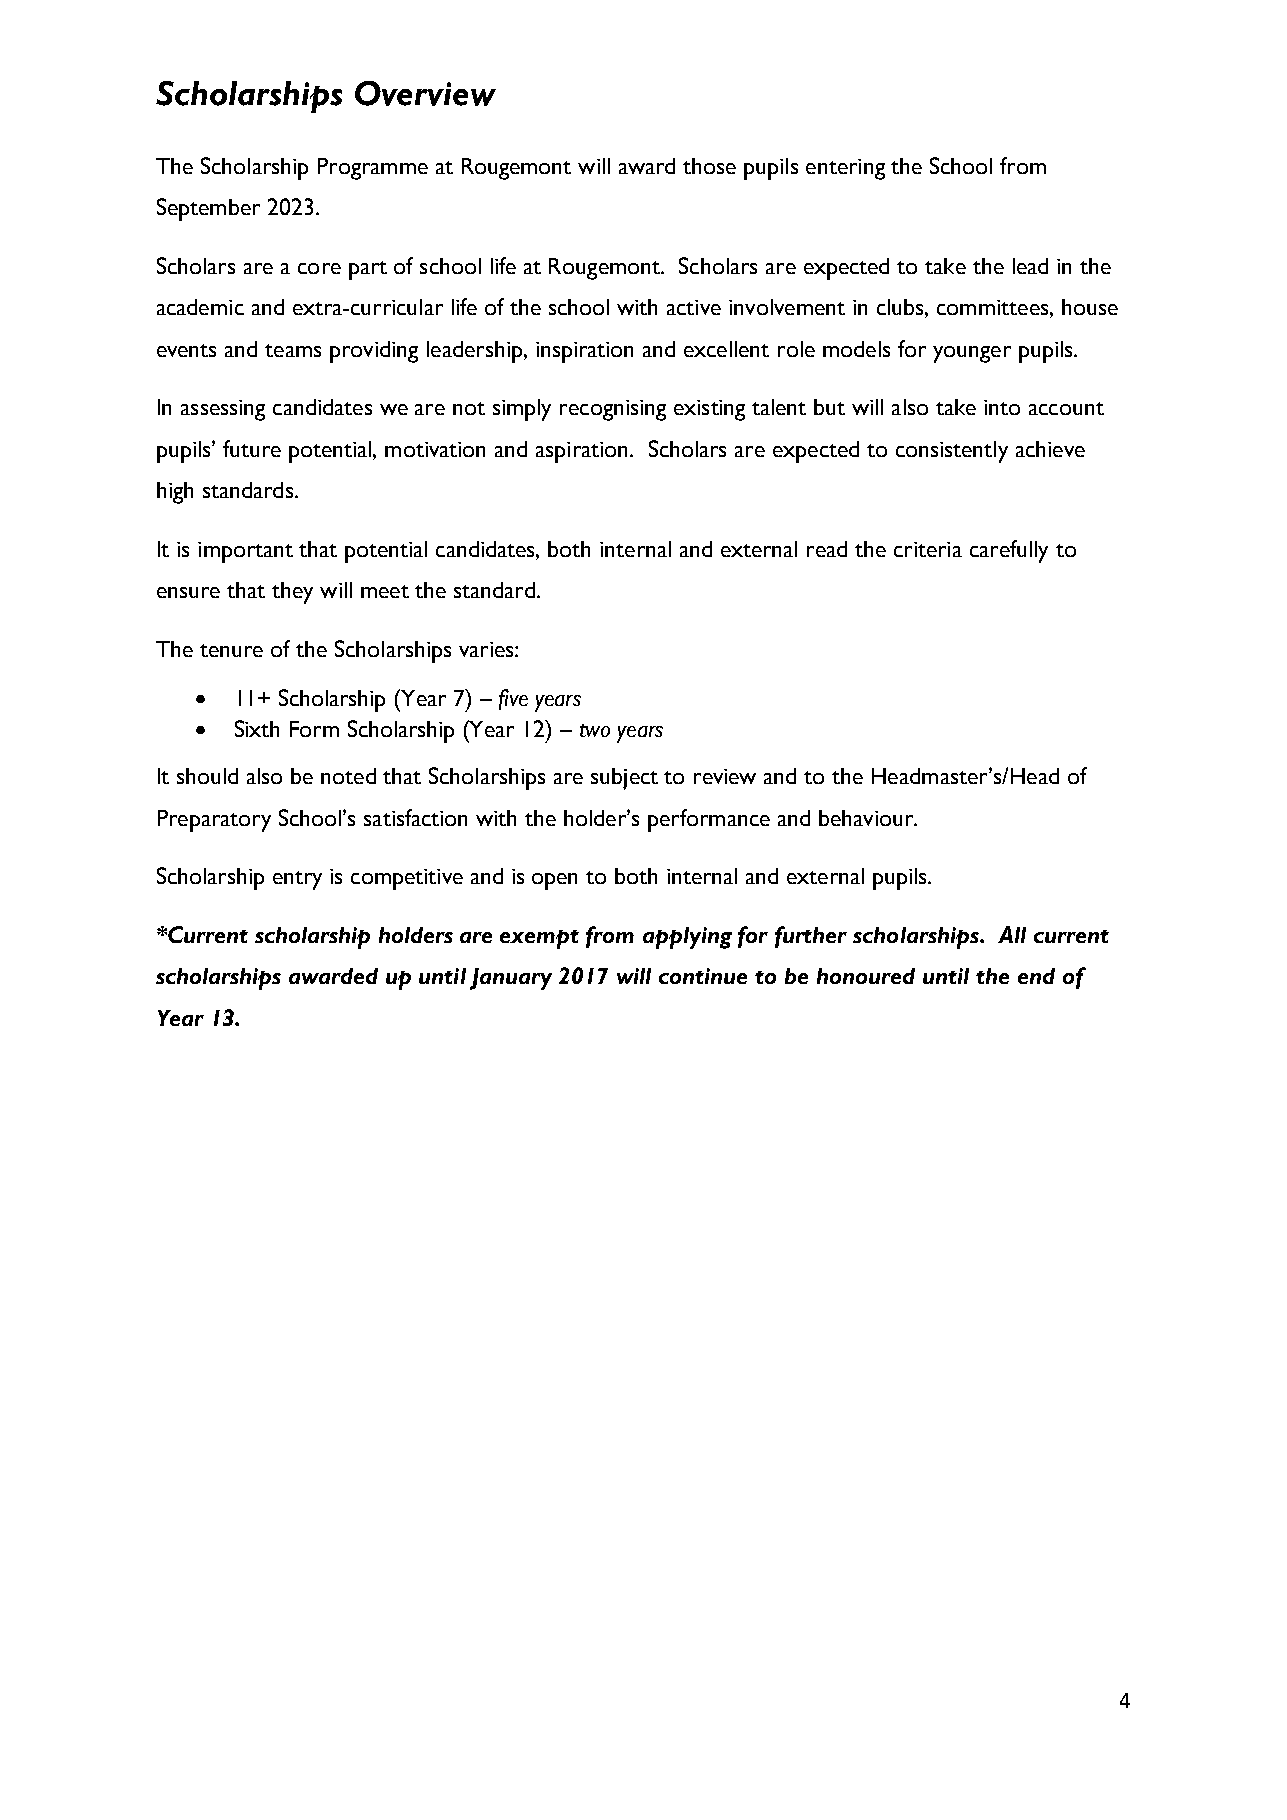 The width and height of the screenshot is (1287, 1820). What do you see at coordinates (373, 169) in the screenshot?
I see `Programme` at bounding box center [373, 169].
